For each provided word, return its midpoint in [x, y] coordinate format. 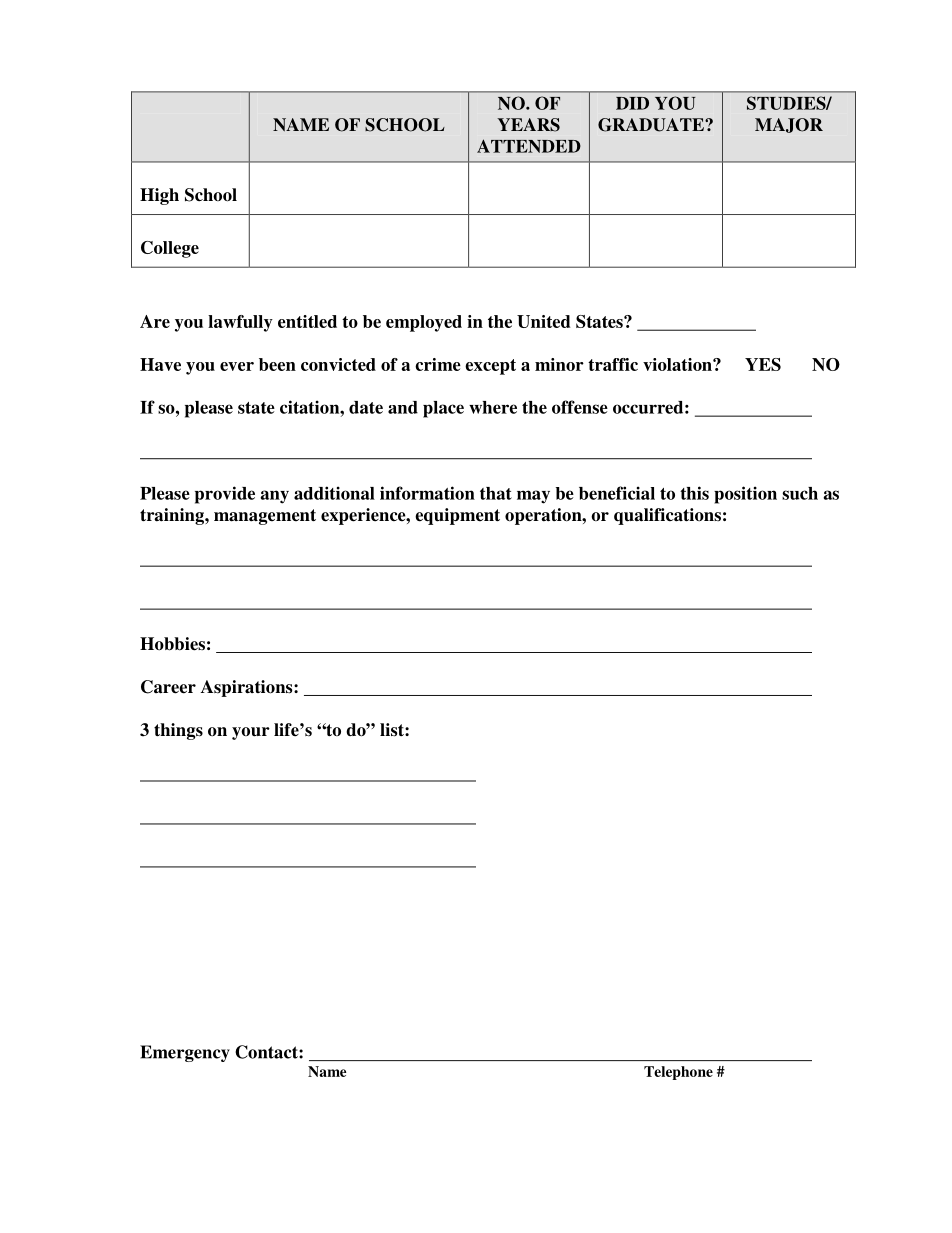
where [493, 407]
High [159, 196]
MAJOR [789, 125]
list [393, 730]
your [251, 733]
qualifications [667, 516]
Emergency [185, 1053]
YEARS [528, 125]
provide [225, 495]
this [694, 493]
